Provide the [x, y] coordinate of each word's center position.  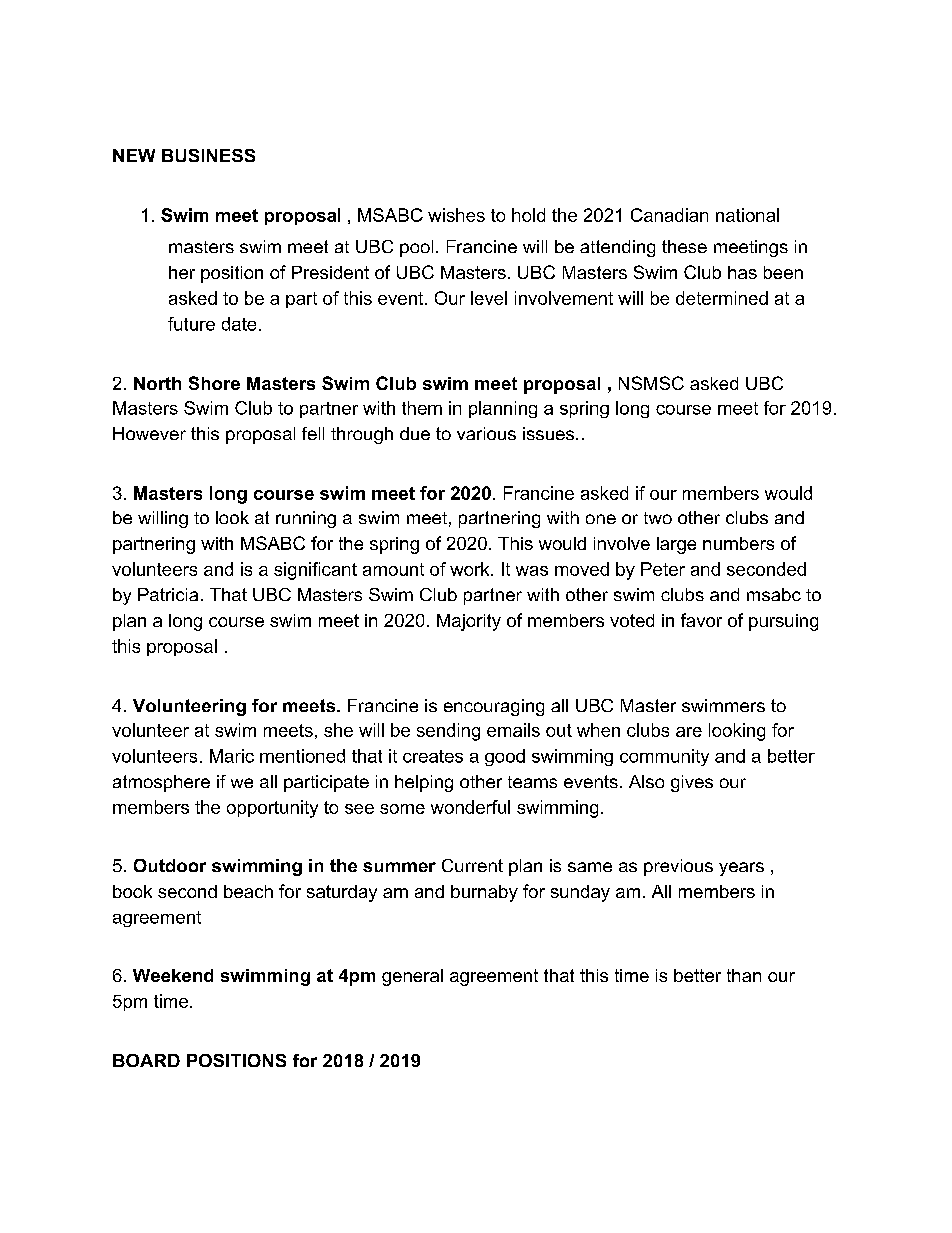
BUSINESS [208, 155]
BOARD [146, 1060]
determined [722, 298]
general [412, 977]
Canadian [669, 215]
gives [692, 783]
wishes [456, 215]
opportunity [272, 809]
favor [701, 620]
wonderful [470, 807]
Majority [469, 622]
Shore [214, 383]
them [422, 408]
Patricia [168, 594]
